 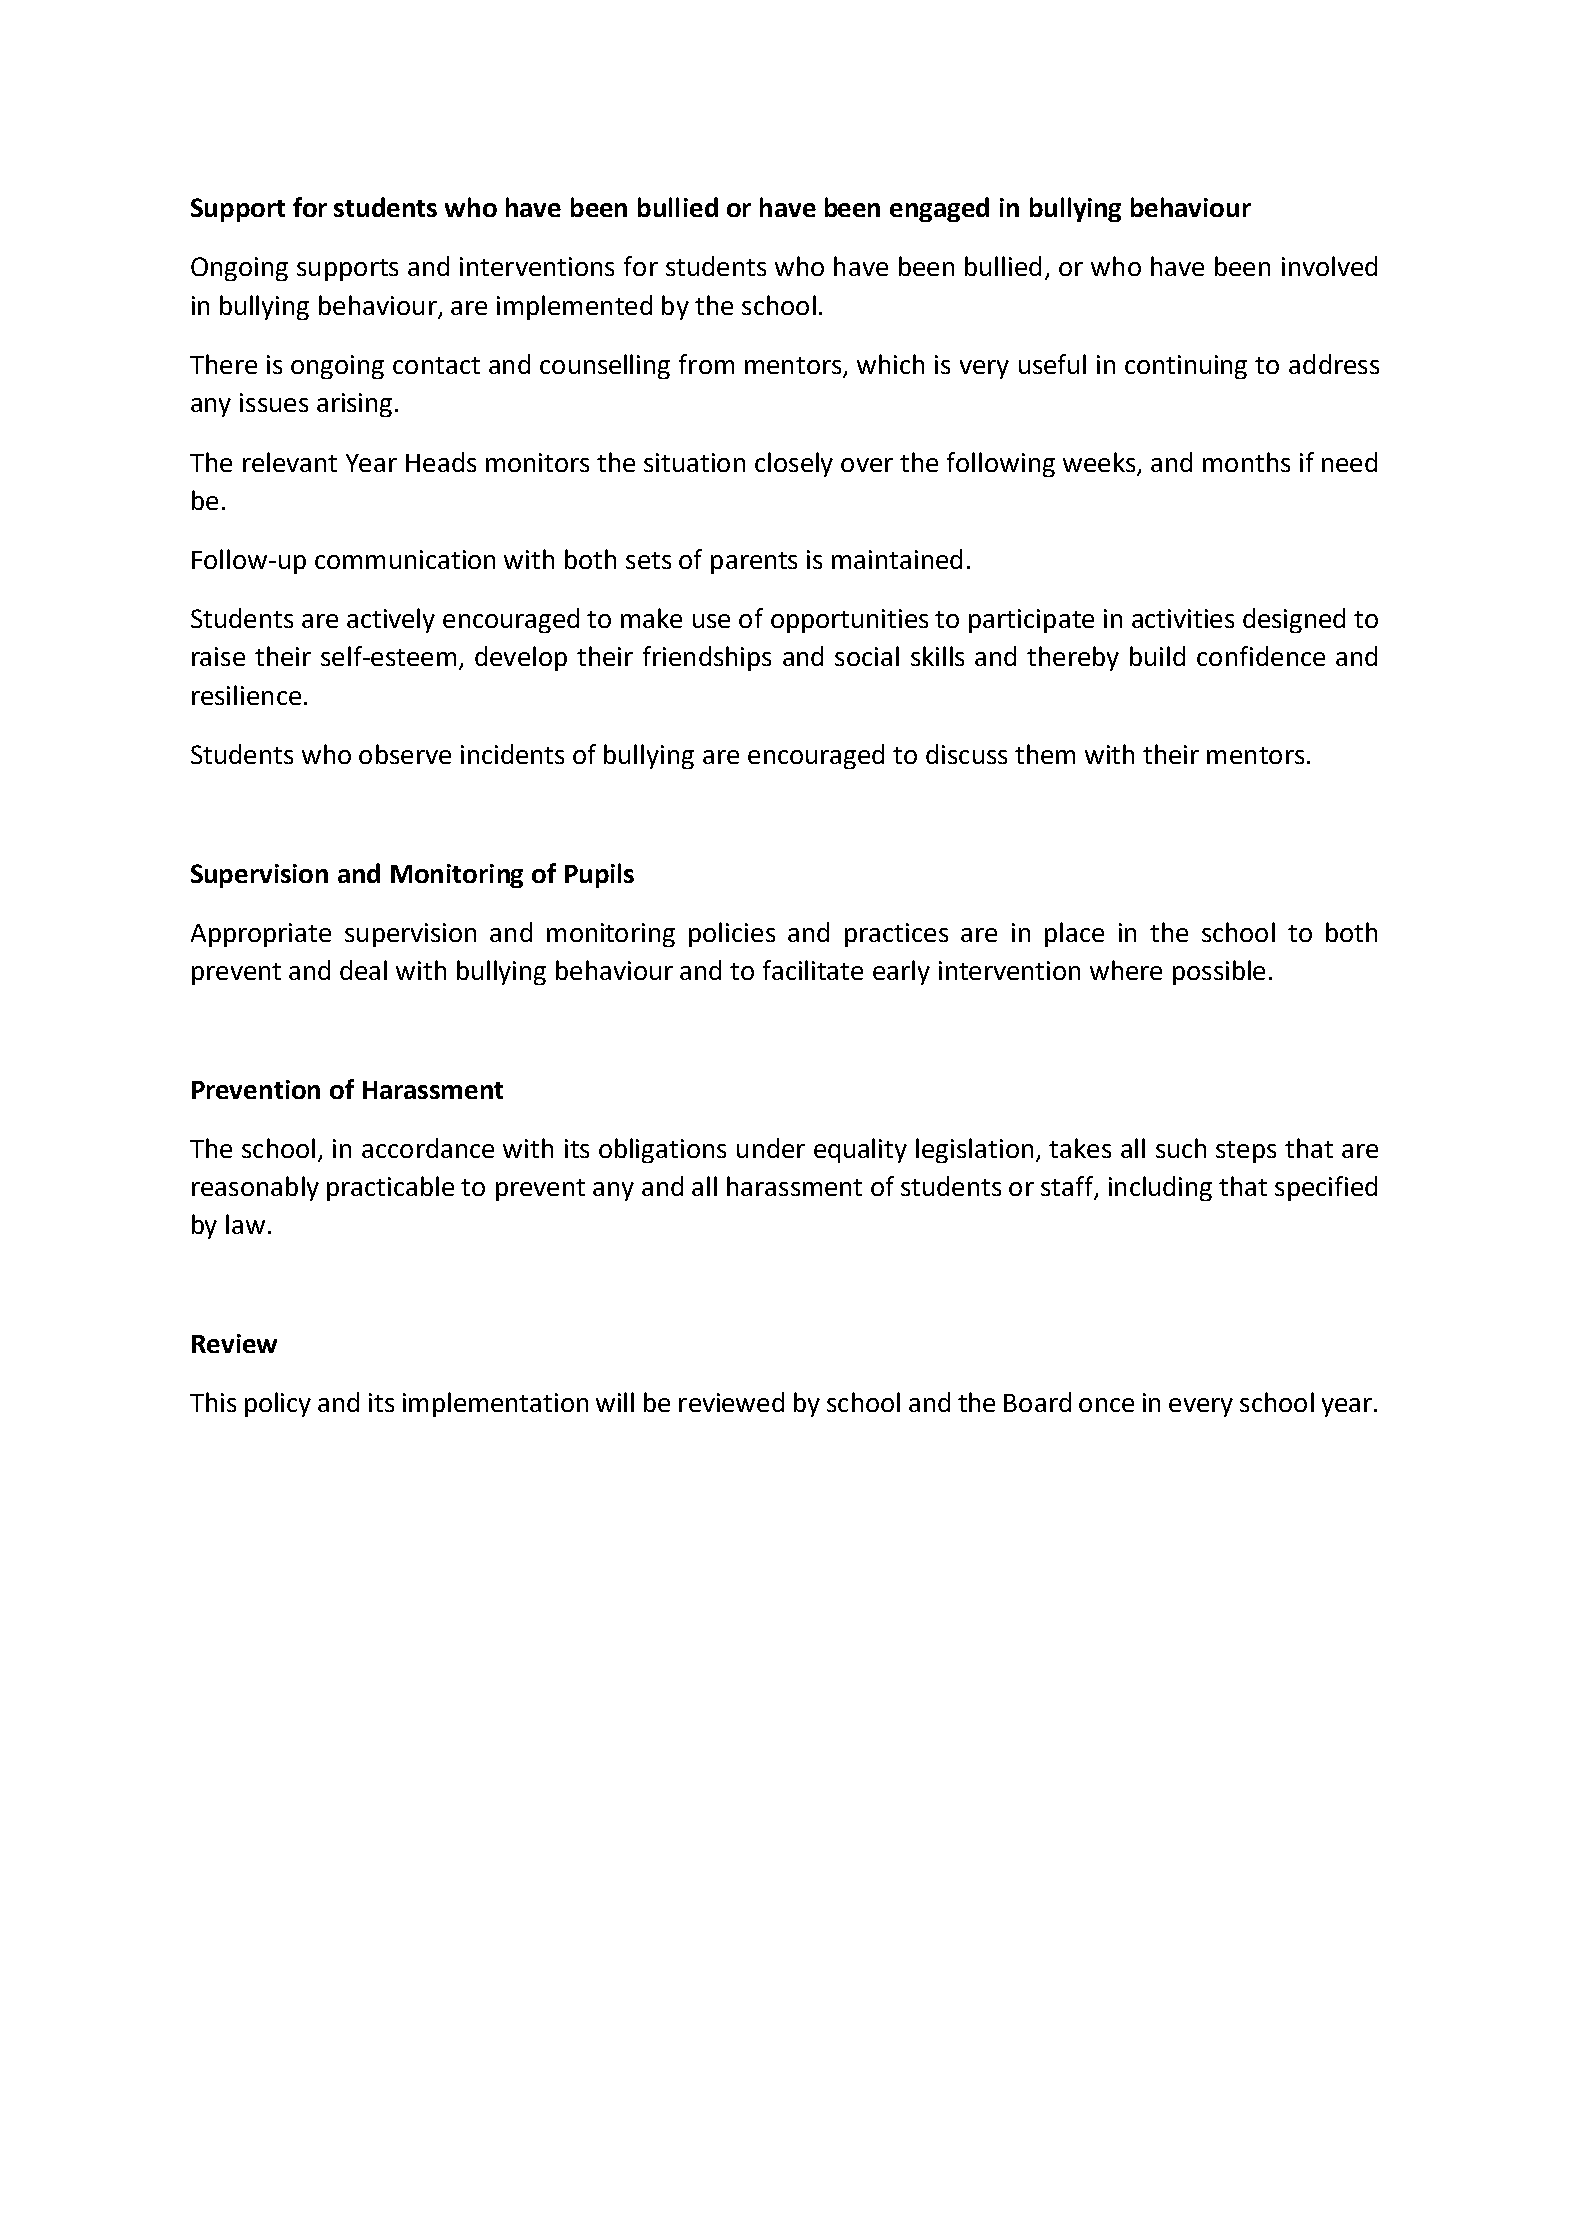 I want to click on policy, so click(x=278, y=1404).
